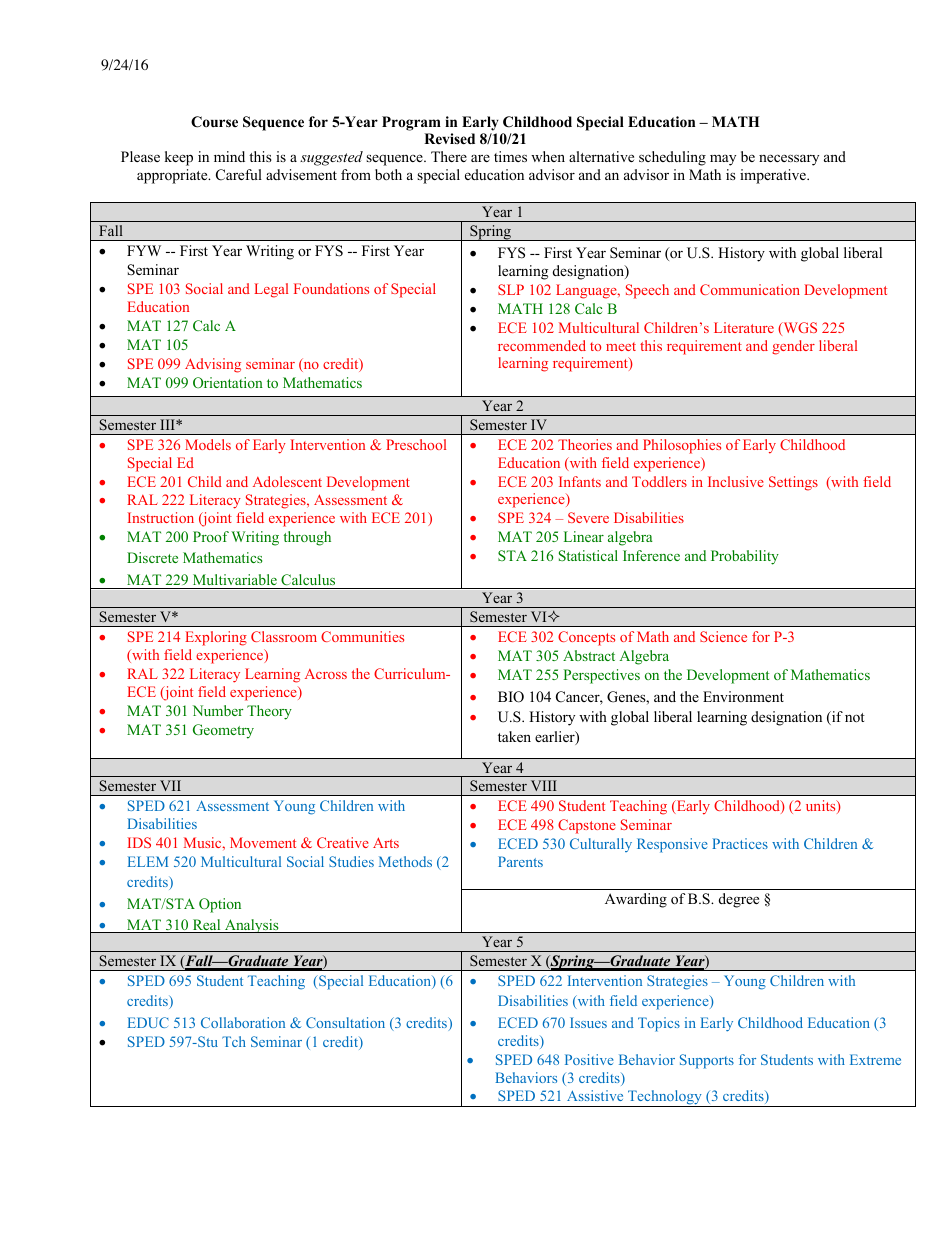 The image size is (952, 1233). Describe the element at coordinates (723, 636) in the screenshot. I see `Science` at that location.
